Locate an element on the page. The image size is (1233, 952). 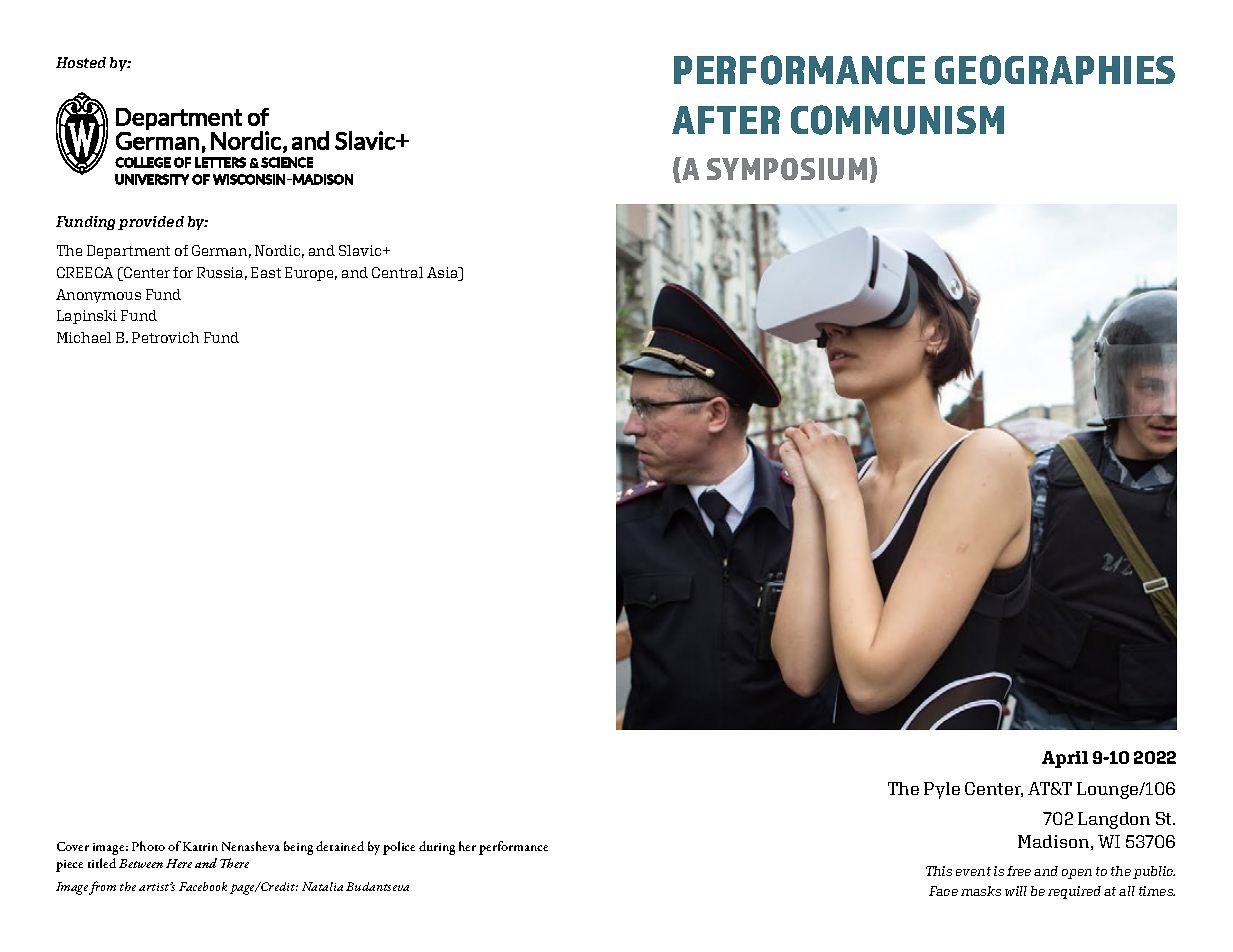
SYMPOSIUM is located at coordinates (787, 169).
